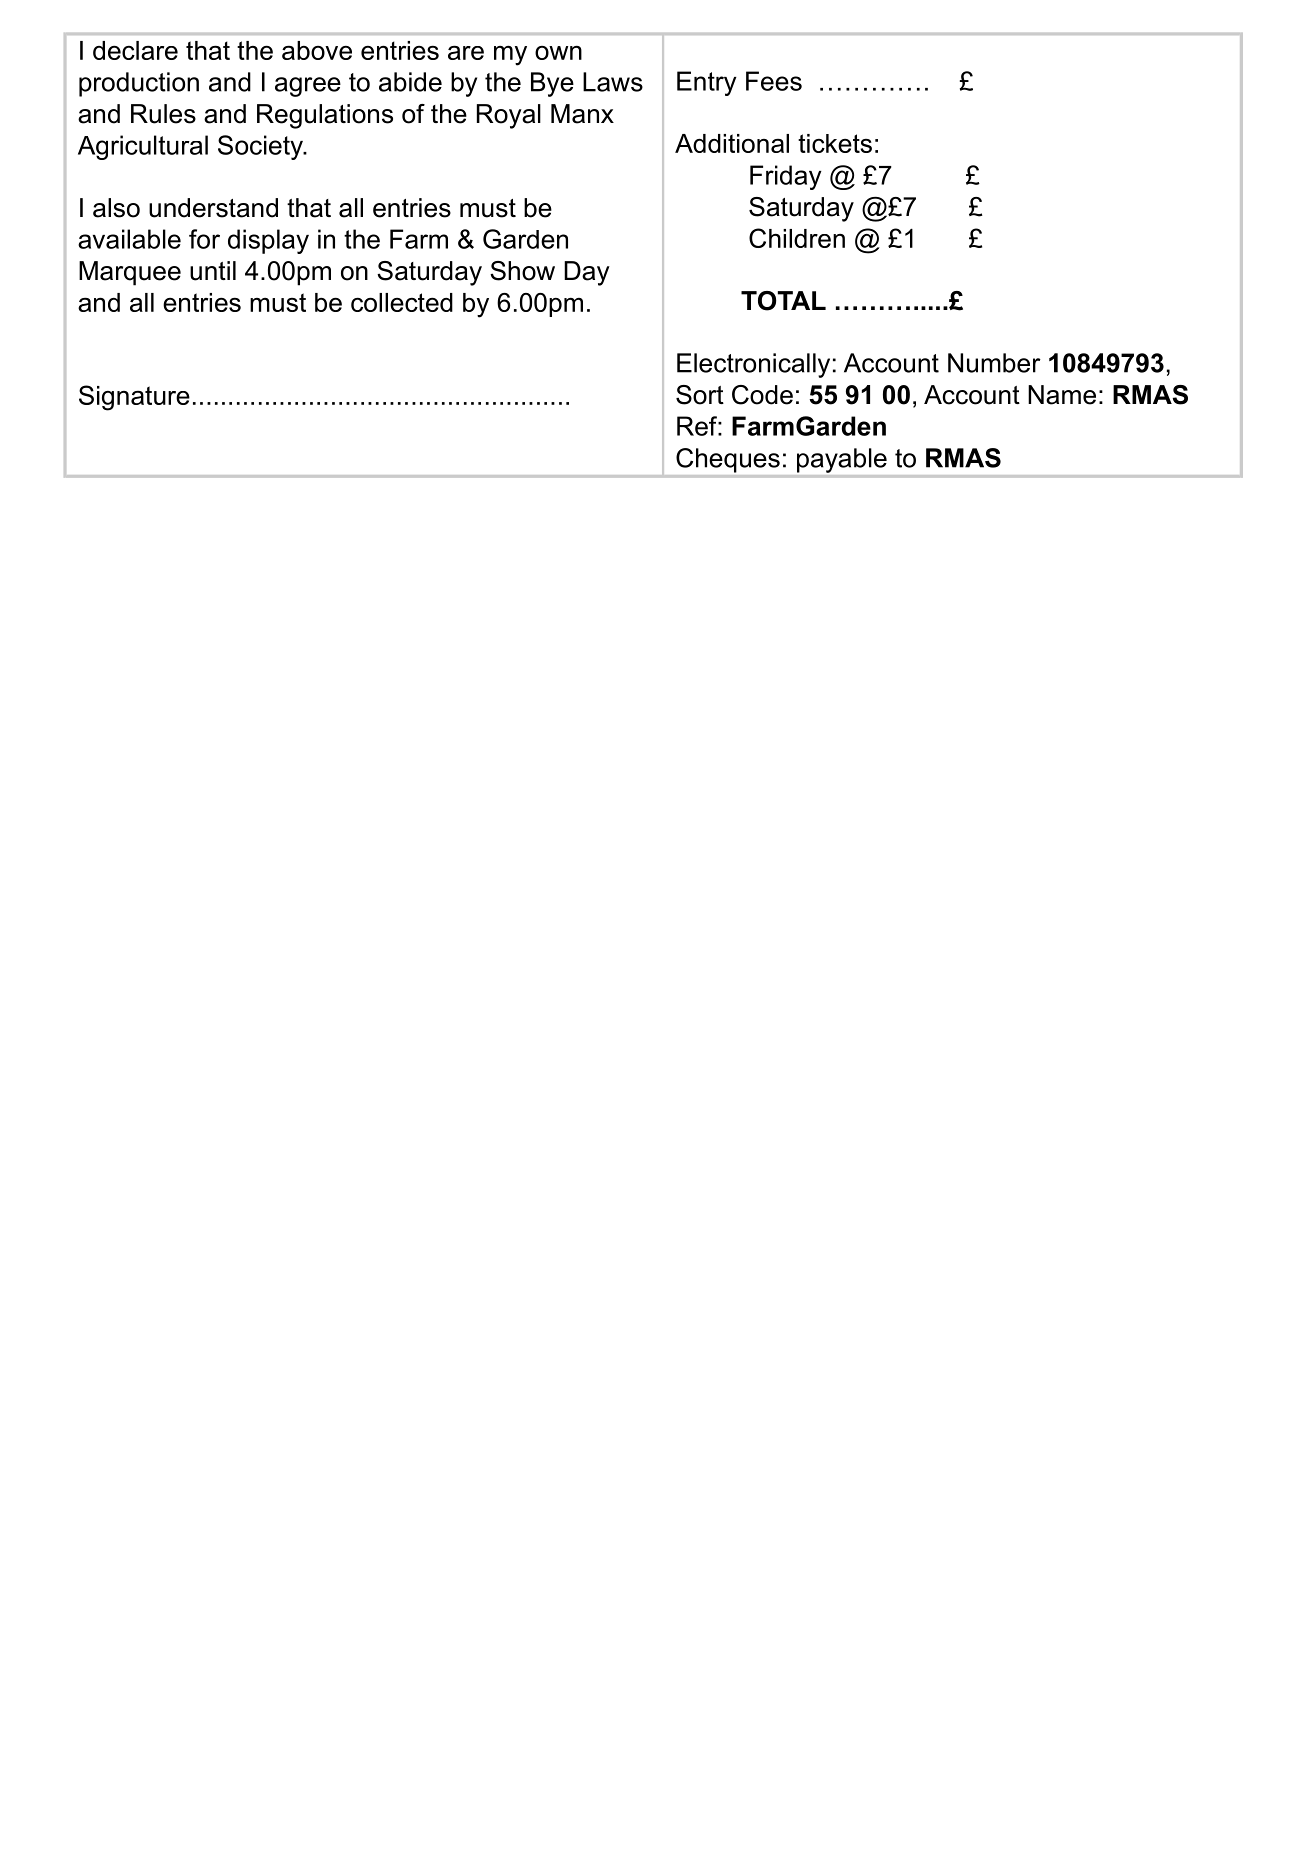 The height and width of the screenshot is (1849, 1307). What do you see at coordinates (522, 271) in the screenshot?
I see `Show` at bounding box center [522, 271].
